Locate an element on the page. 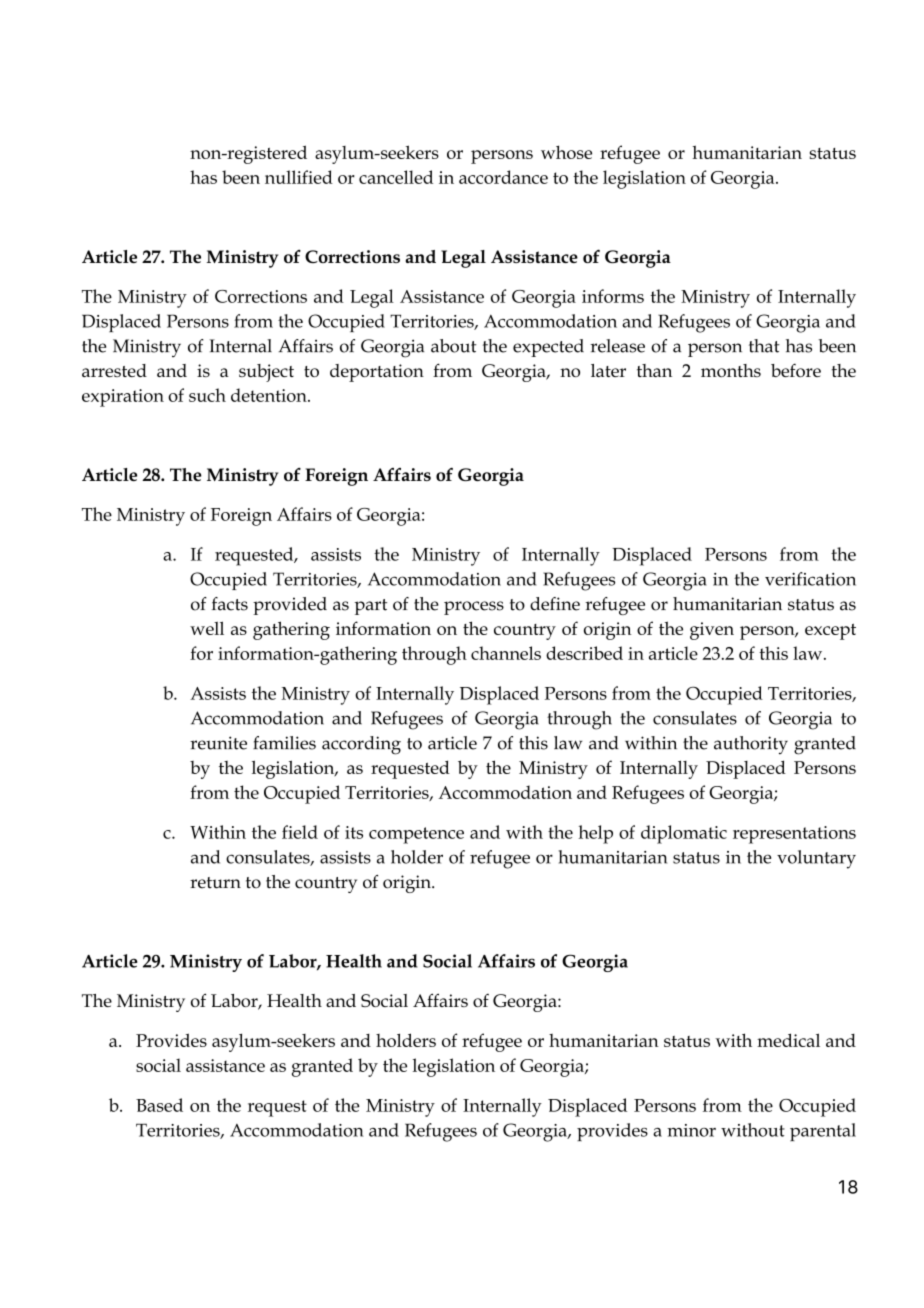  accordance is located at coordinates (503, 177).
